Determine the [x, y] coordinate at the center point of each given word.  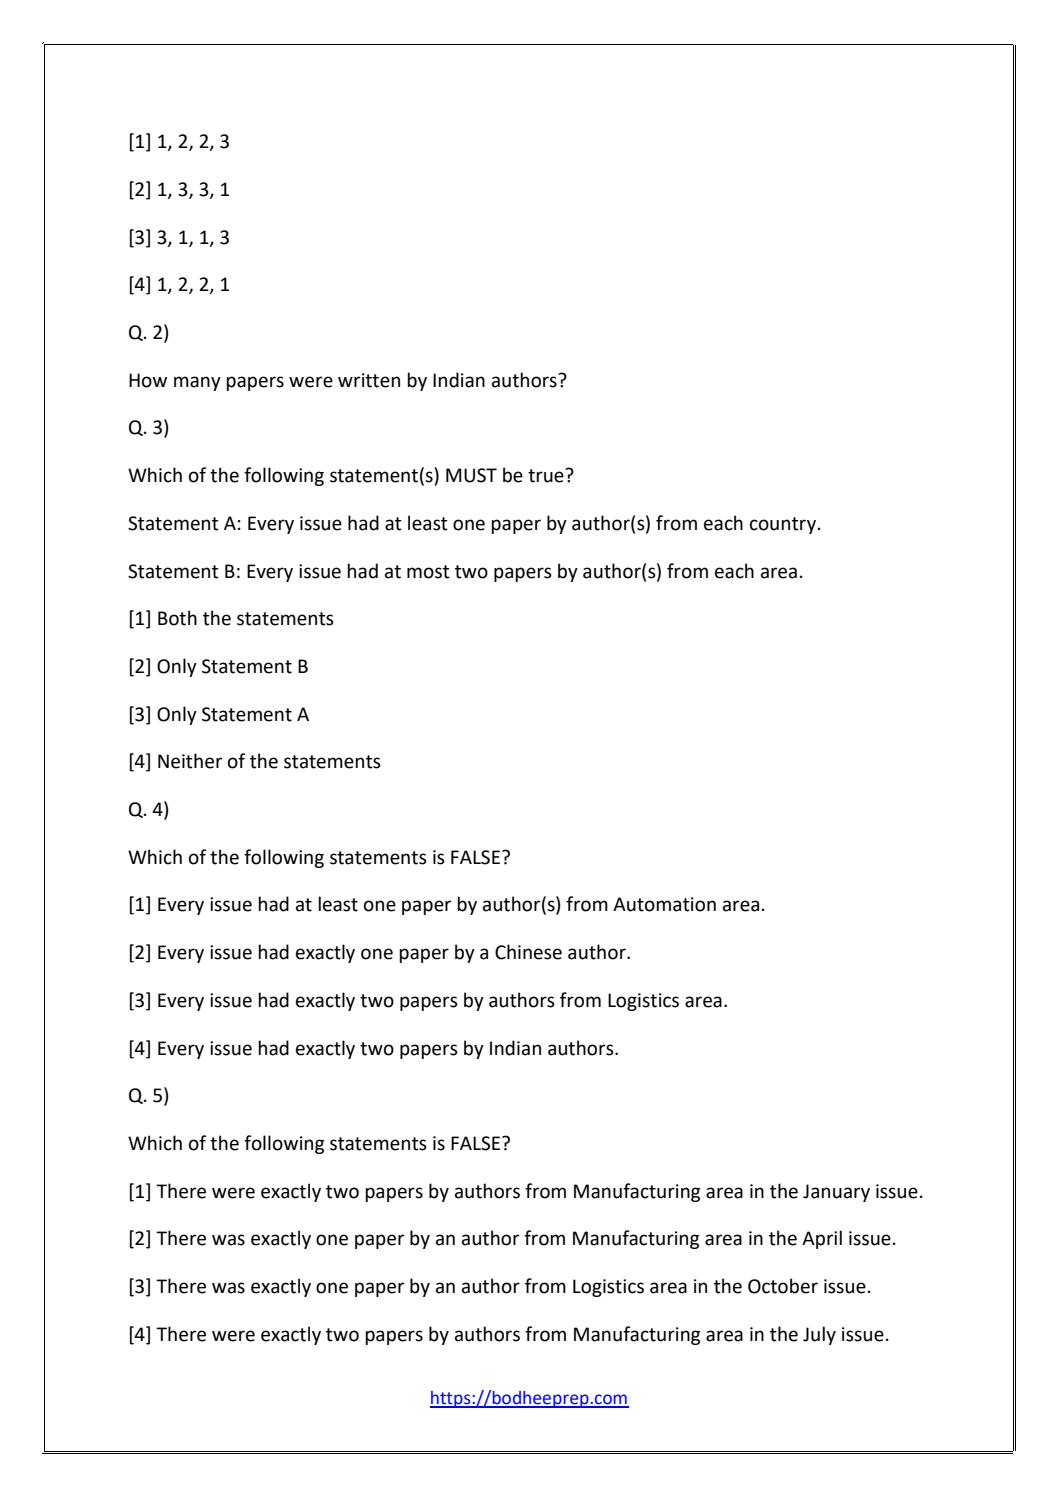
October [783, 1286]
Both [177, 618]
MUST [471, 475]
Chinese [528, 952]
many [197, 383]
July [819, 1335]
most [428, 572]
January [836, 1193]
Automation [664, 904]
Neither [190, 761]
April [822, 1239]
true [547, 476]
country [784, 525]
